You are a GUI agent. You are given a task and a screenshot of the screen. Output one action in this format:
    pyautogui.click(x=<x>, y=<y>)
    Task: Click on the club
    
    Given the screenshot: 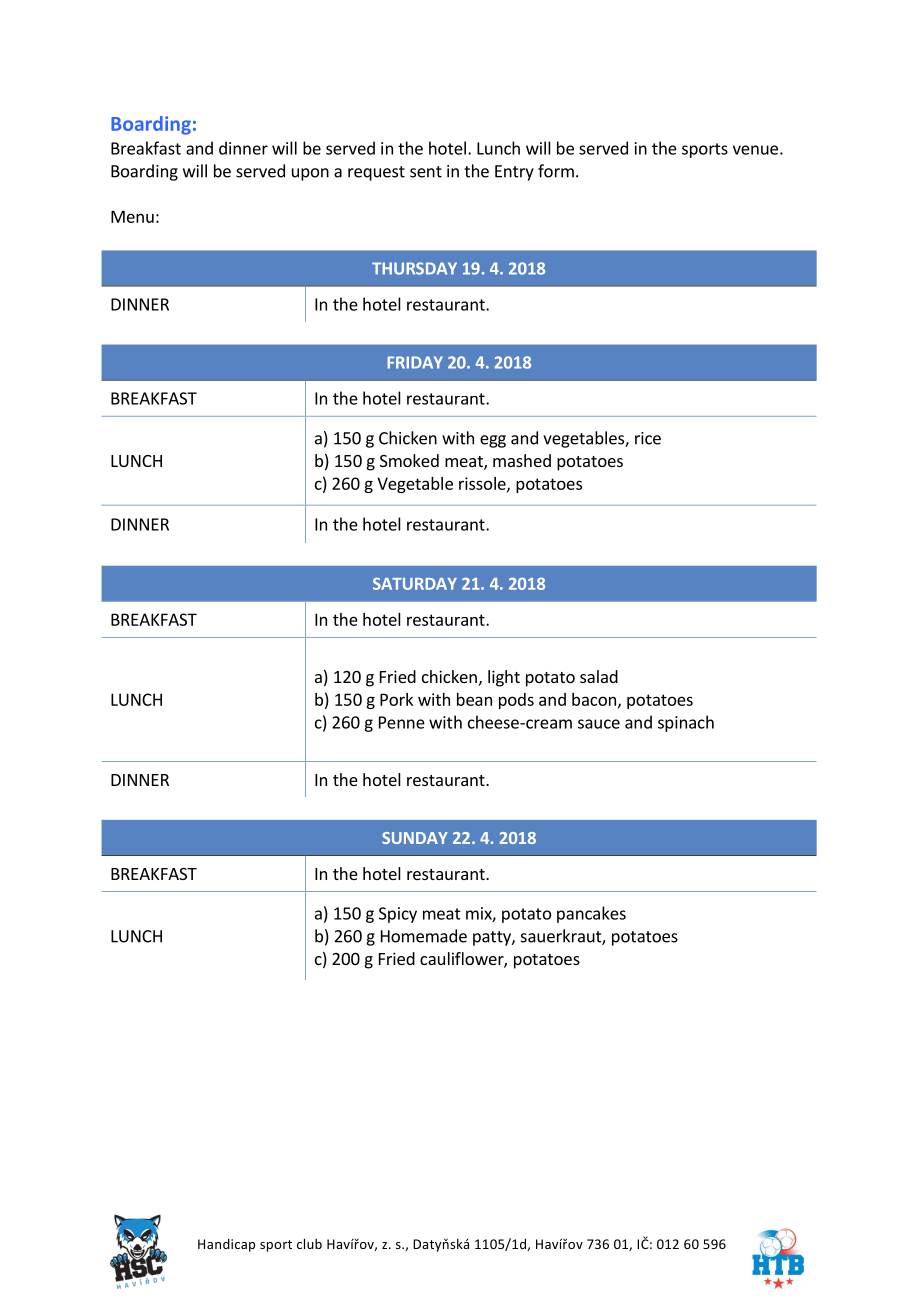 What is the action you would take?
    pyautogui.click(x=309, y=1244)
